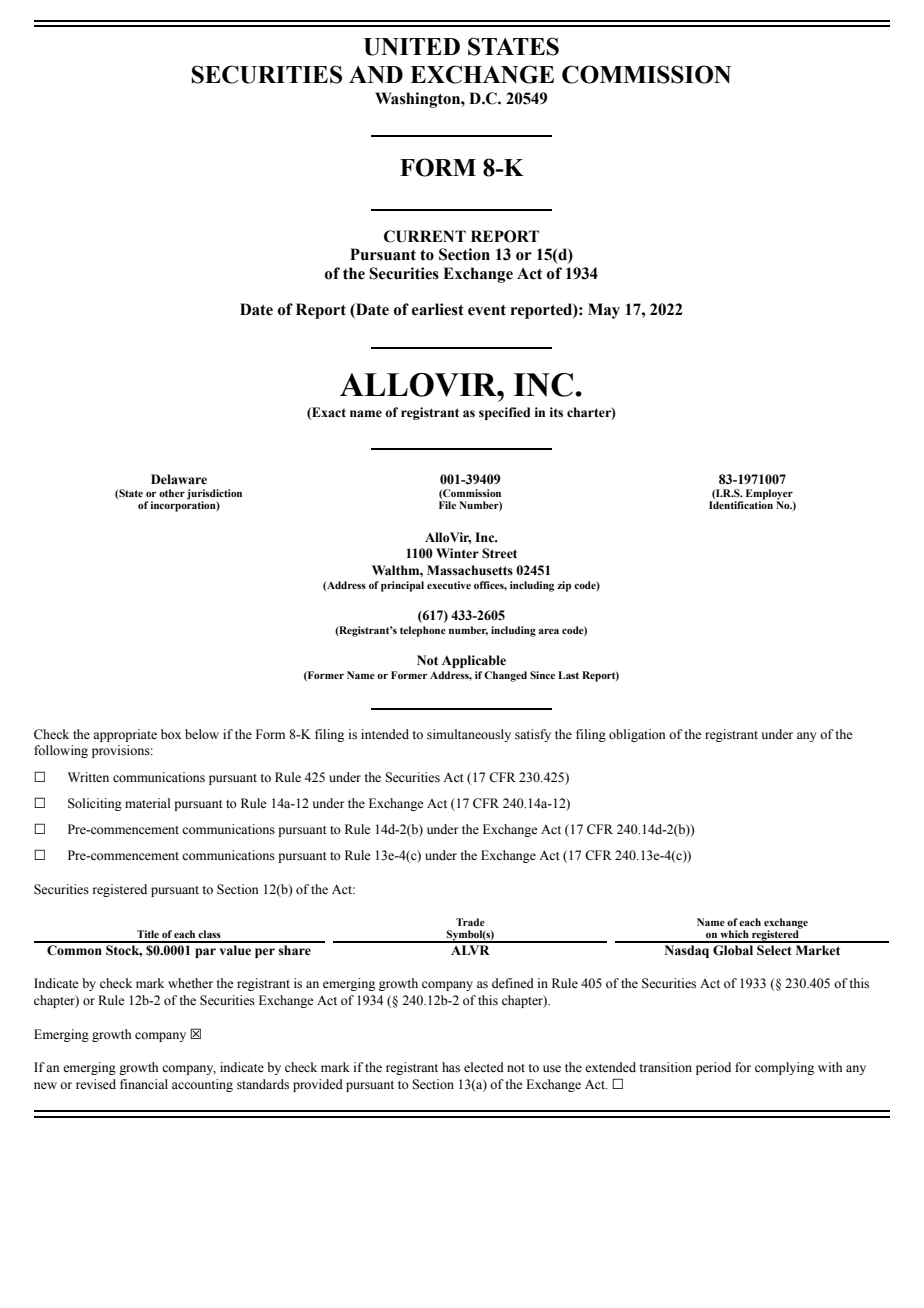 The width and height of the image is (924, 1308). What do you see at coordinates (469, 735) in the image?
I see `simultaneously` at bounding box center [469, 735].
